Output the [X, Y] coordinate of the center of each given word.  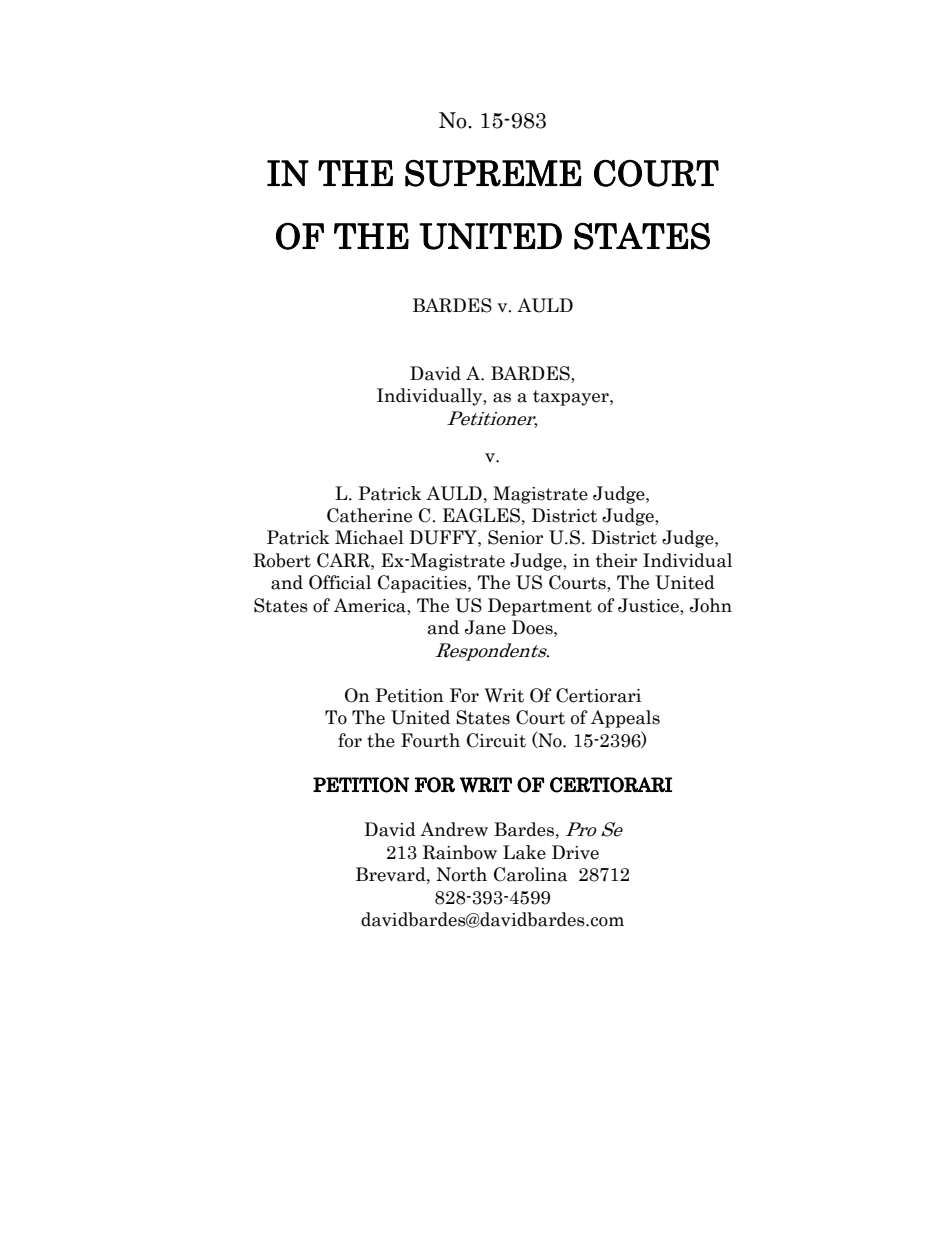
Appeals [625, 719]
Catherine [369, 515]
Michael [369, 537]
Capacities [423, 584]
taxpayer [572, 398]
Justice [649, 606]
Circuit [496, 740]
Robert [282, 560]
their [616, 560]
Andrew [454, 829]
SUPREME [493, 173]
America [371, 606]
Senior [515, 537]
